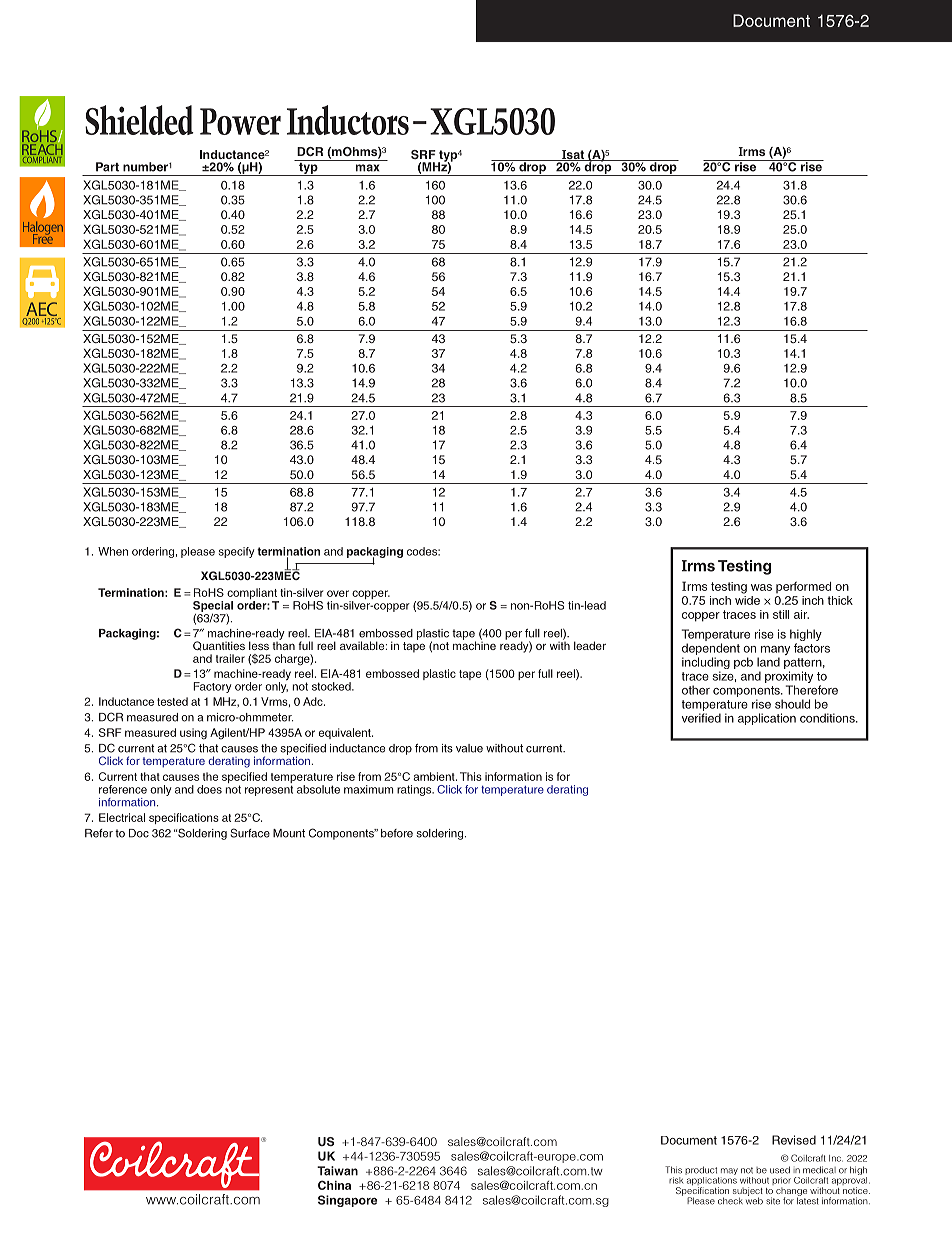 The width and height of the page is (952, 1233). What do you see at coordinates (348, 120) in the page?
I see `Inductors` at bounding box center [348, 120].
